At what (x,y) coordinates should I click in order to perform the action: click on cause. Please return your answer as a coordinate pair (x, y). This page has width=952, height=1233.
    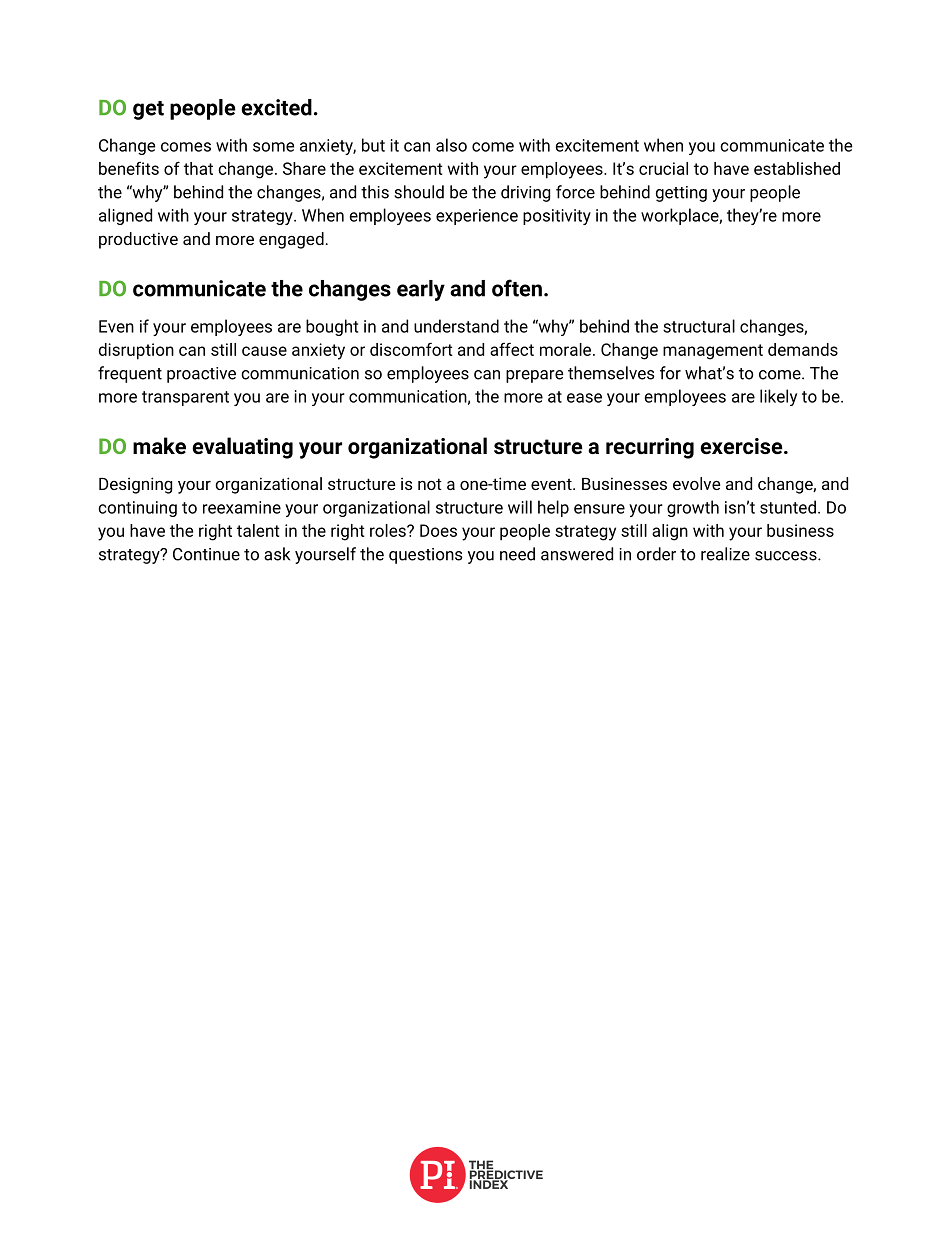
    Looking at the image, I should click on (264, 351).
